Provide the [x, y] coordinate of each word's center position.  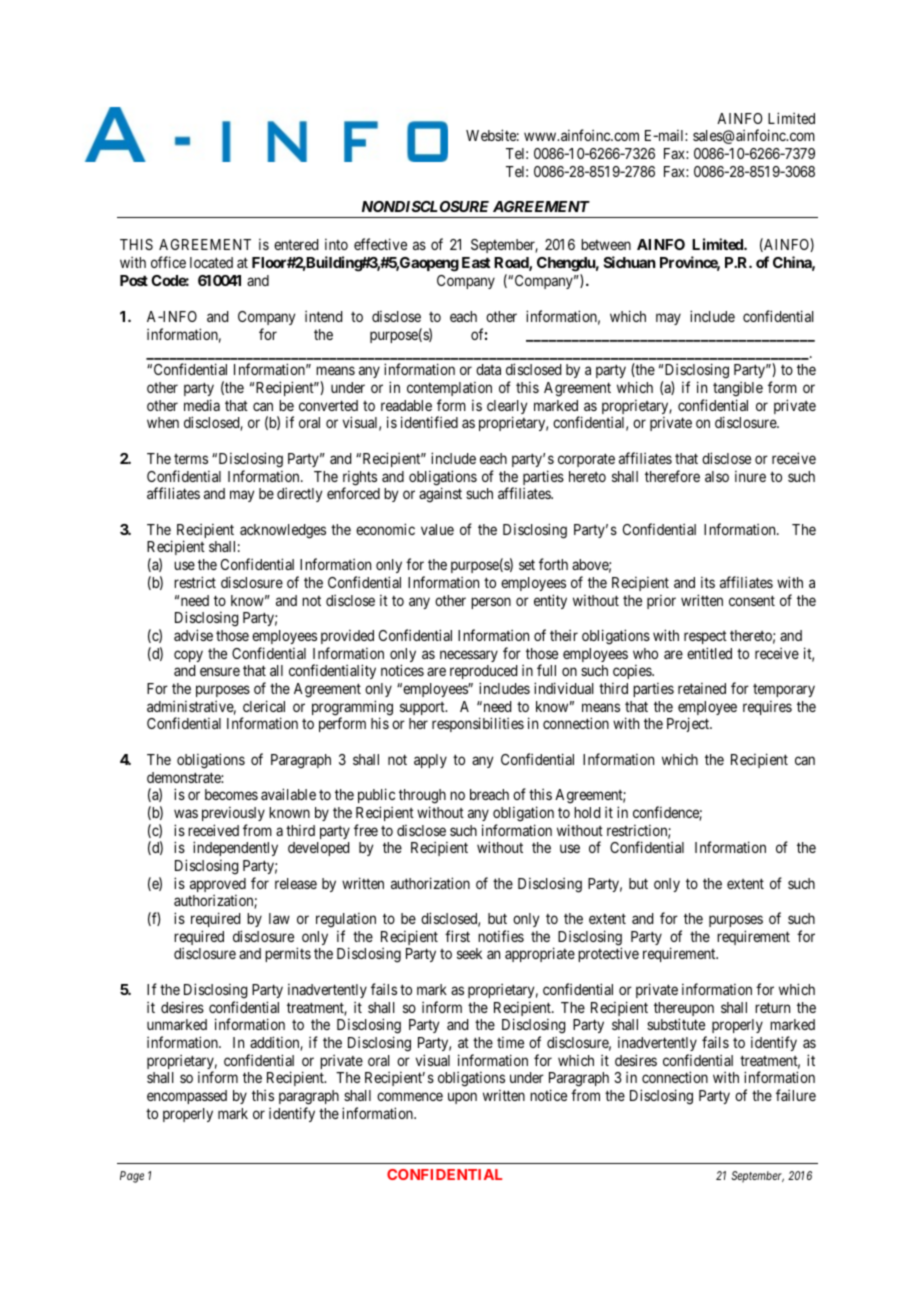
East [476, 262]
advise [193, 635]
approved [218, 886]
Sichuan [630, 262]
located [211, 262]
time [510, 1042]
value [437, 529]
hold [587, 812]
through [422, 796]
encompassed [187, 1097]
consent [752, 600]
